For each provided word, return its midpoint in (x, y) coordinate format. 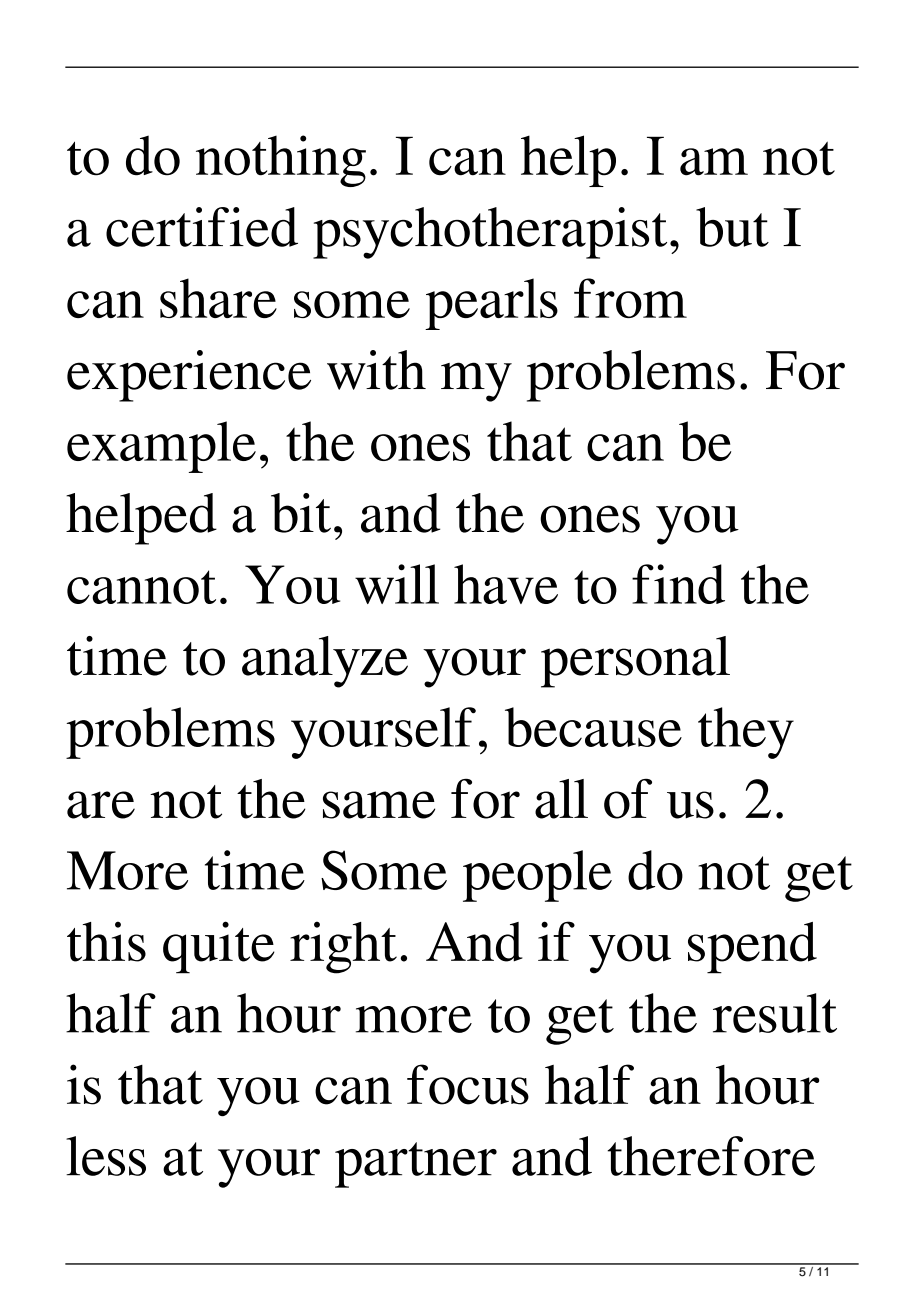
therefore (711, 1156)
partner (416, 1165)
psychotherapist (490, 233)
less (106, 1156)
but (732, 227)
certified (202, 227)
